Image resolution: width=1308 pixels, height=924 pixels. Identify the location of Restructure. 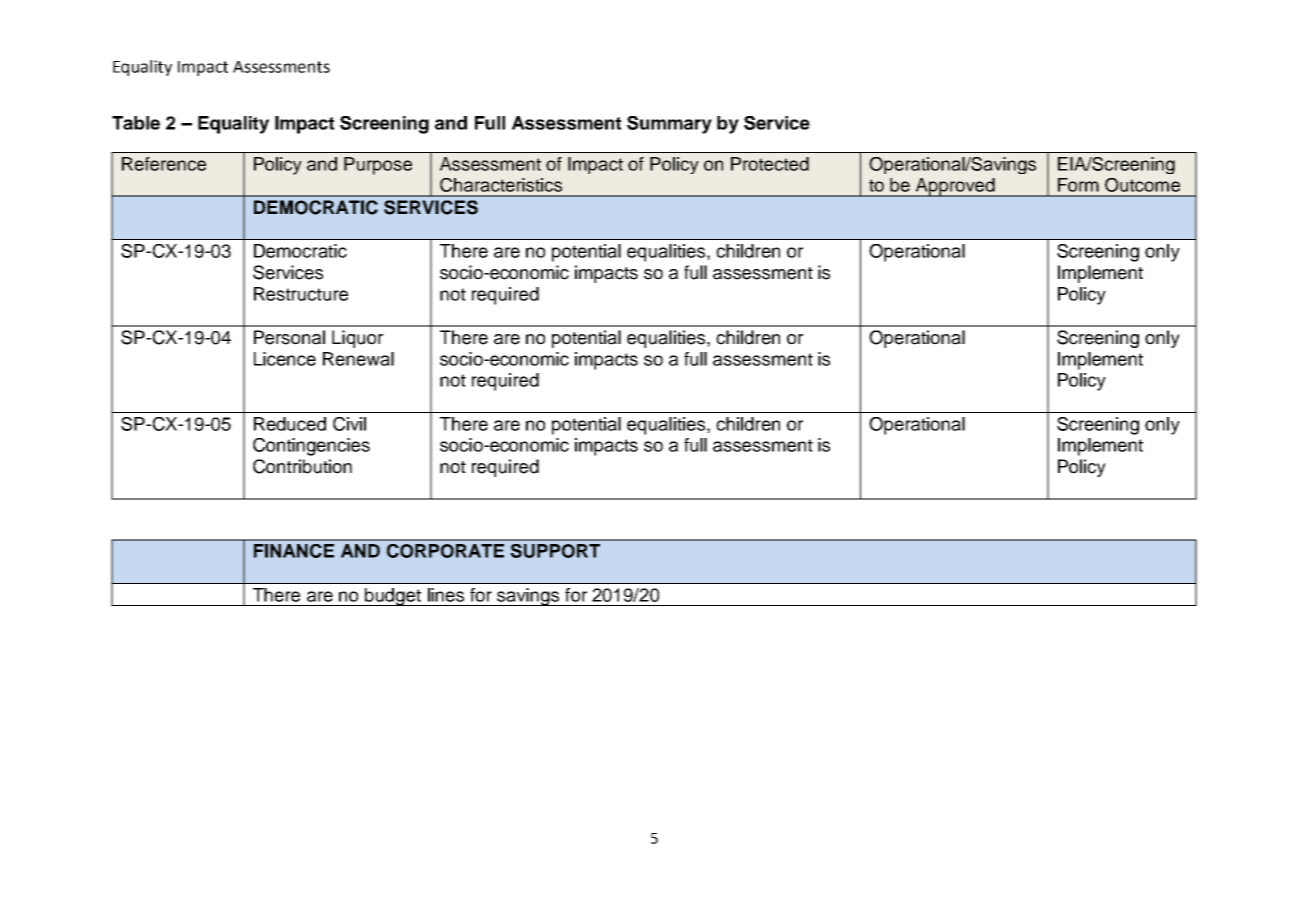
(301, 294).
